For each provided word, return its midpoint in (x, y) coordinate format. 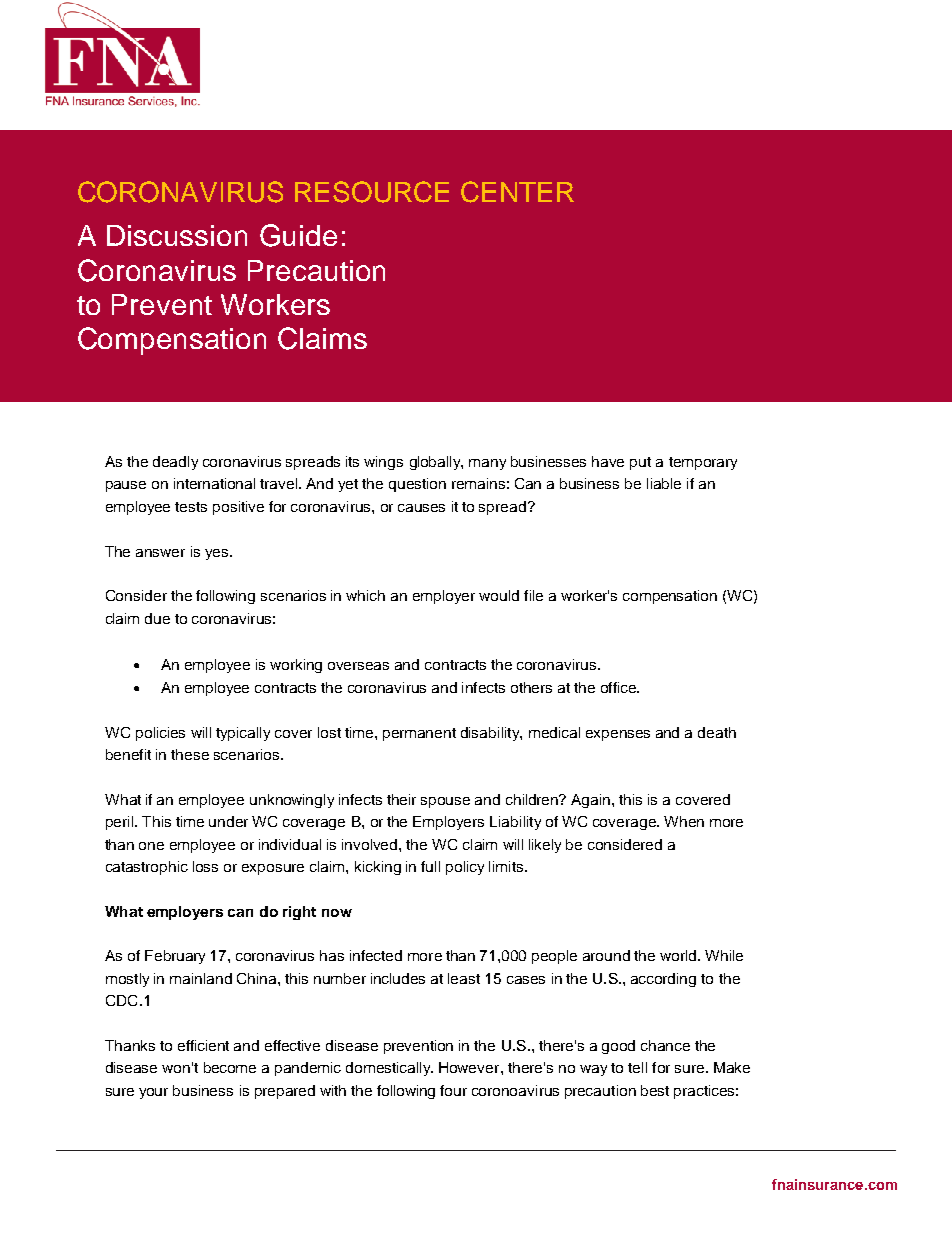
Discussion (177, 235)
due (157, 618)
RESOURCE (372, 192)
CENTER (517, 192)
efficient (203, 1045)
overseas (358, 666)
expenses (618, 735)
